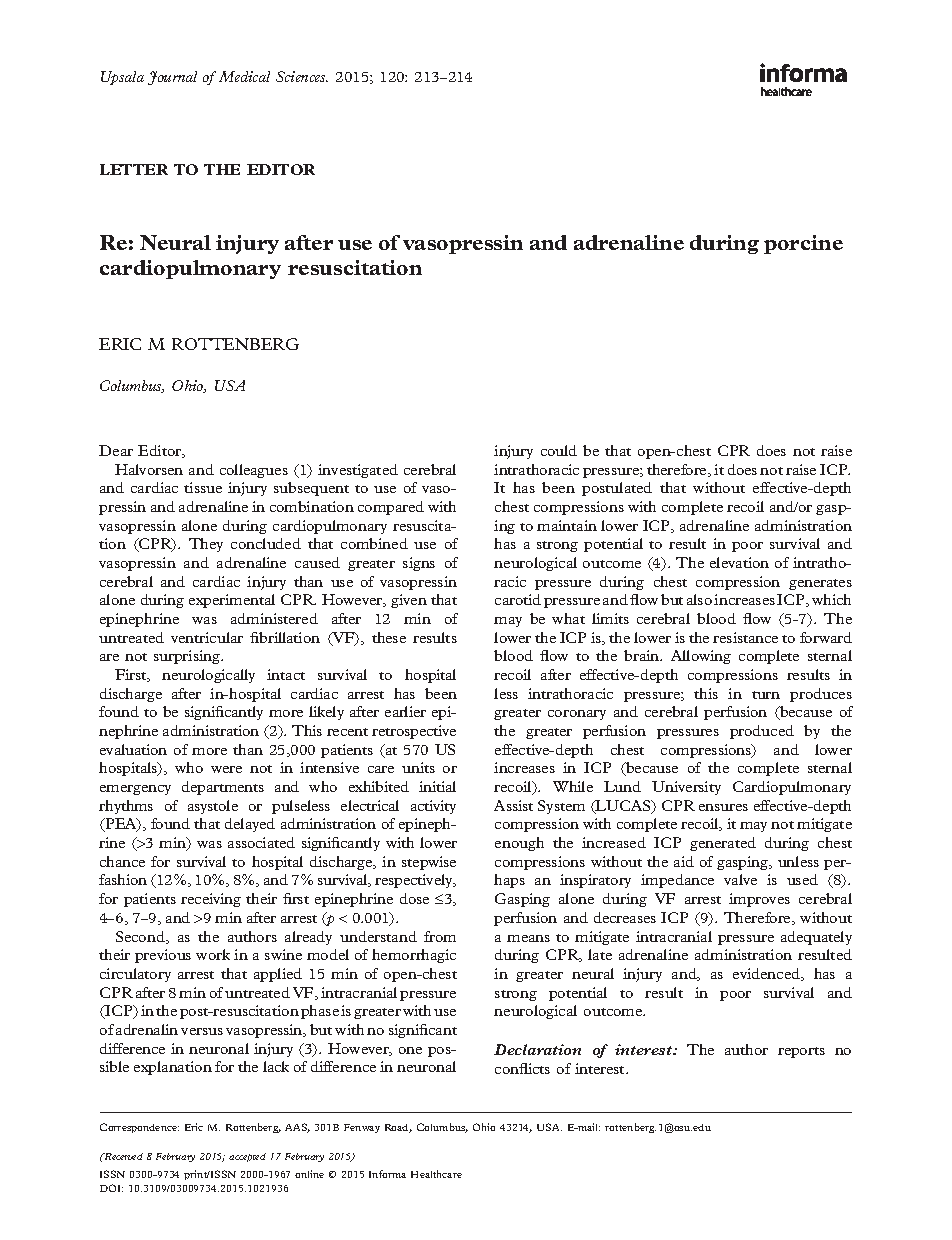  I want to click on Sciences, so click(302, 76).
